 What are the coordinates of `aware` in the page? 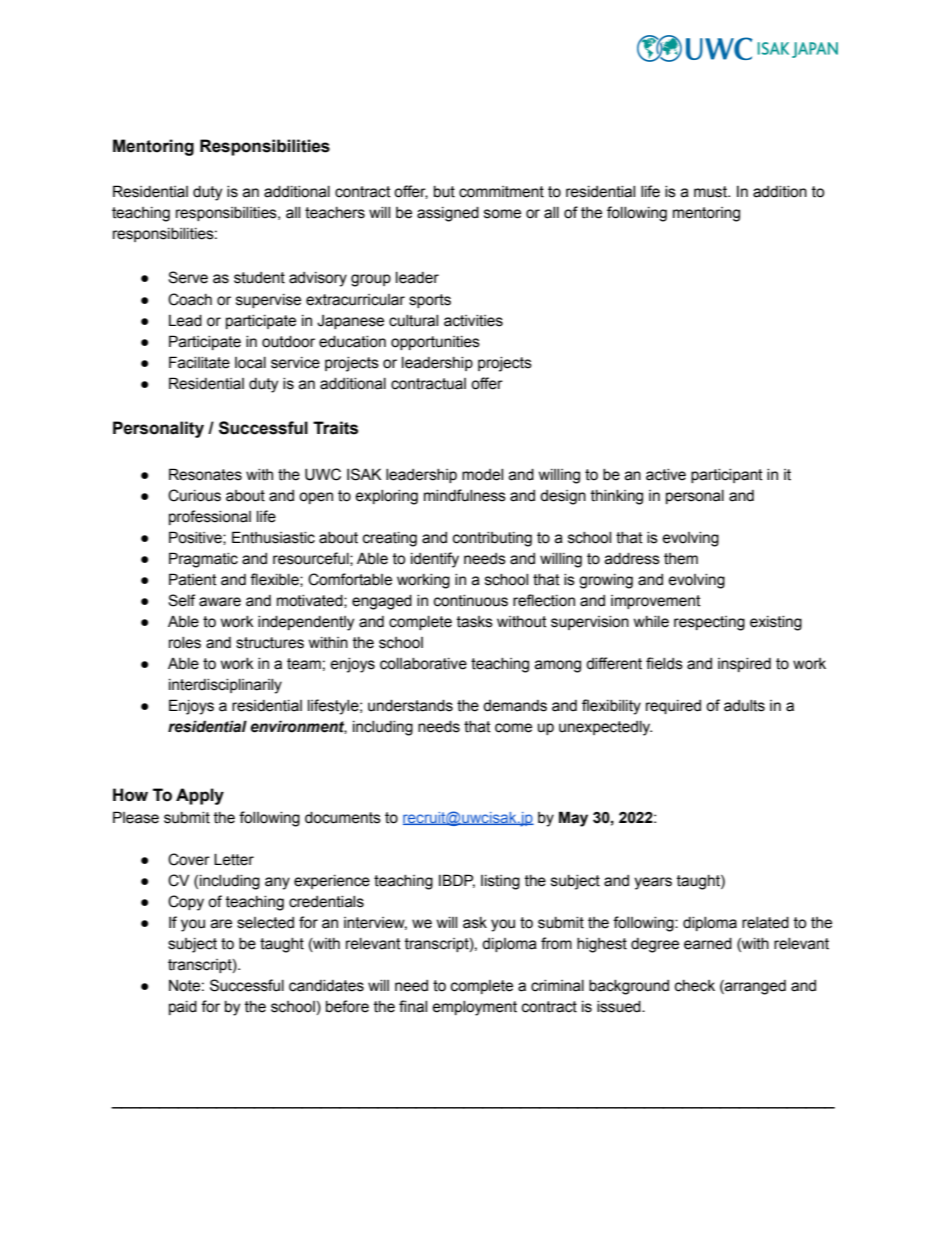 It's located at (220, 602).
